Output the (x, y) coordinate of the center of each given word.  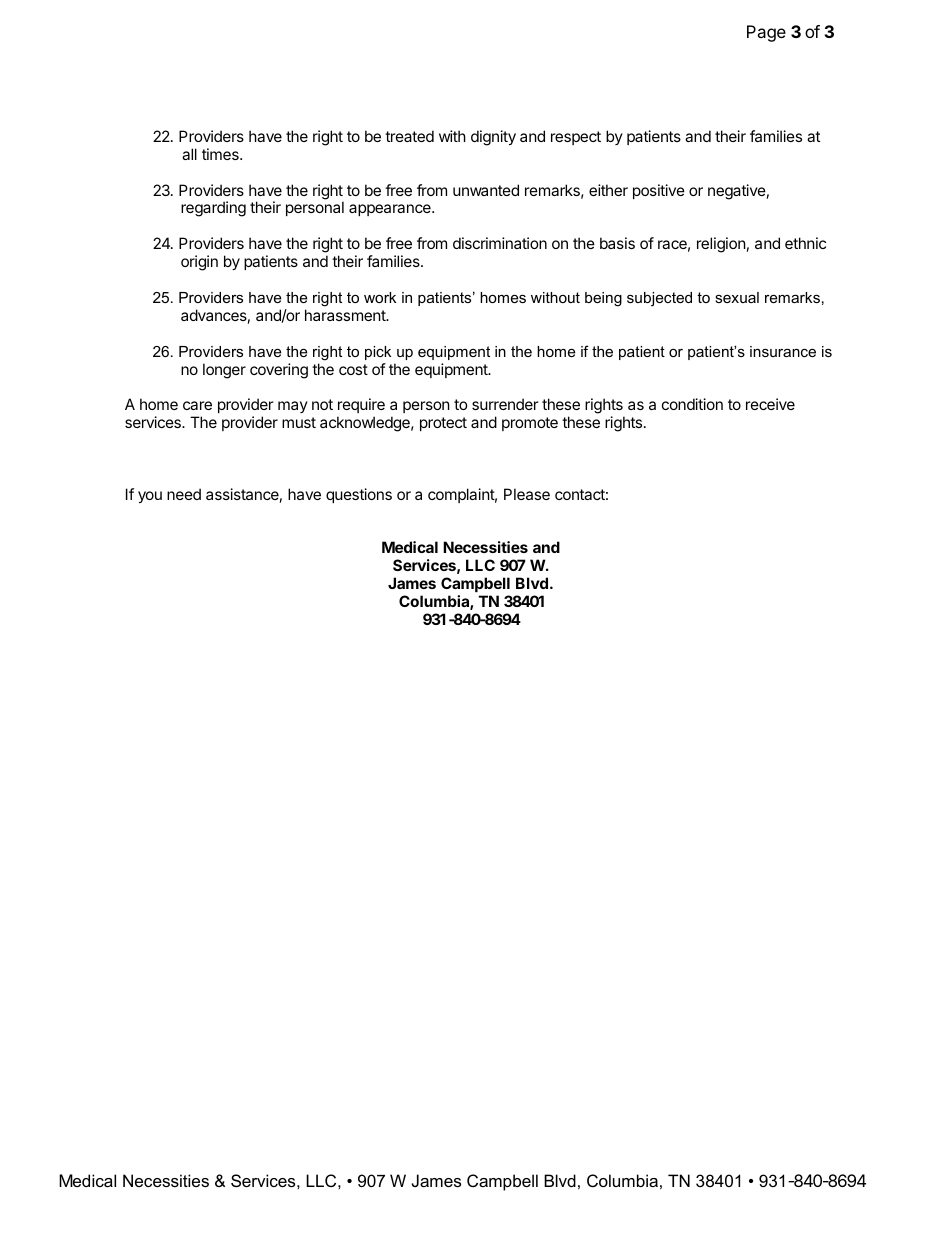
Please (527, 494)
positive (659, 191)
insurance (783, 351)
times (221, 154)
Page (766, 33)
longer (224, 371)
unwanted (486, 190)
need (184, 494)
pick (378, 353)
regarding (213, 209)
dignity (493, 138)
